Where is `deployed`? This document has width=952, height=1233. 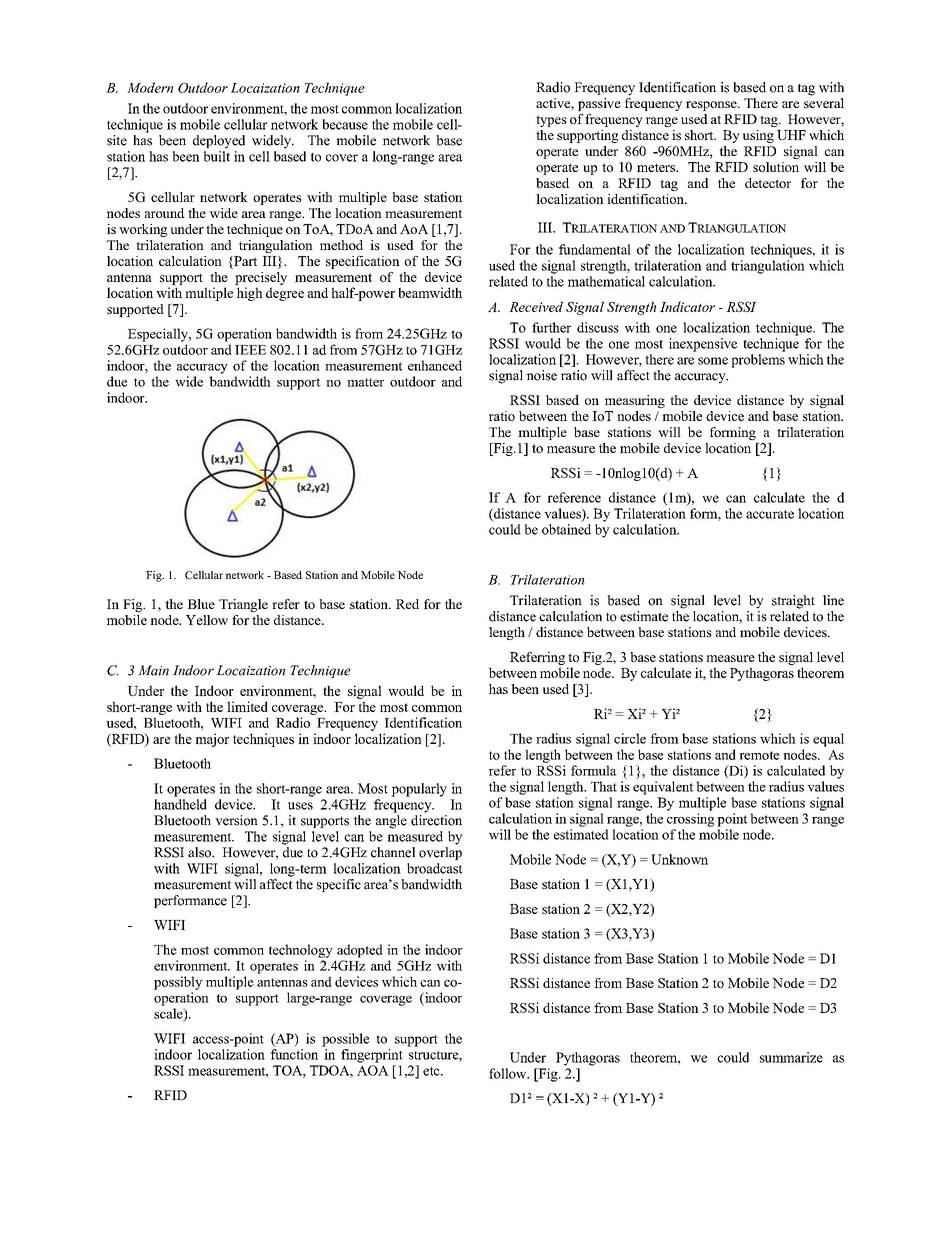 deployed is located at coordinates (219, 142).
